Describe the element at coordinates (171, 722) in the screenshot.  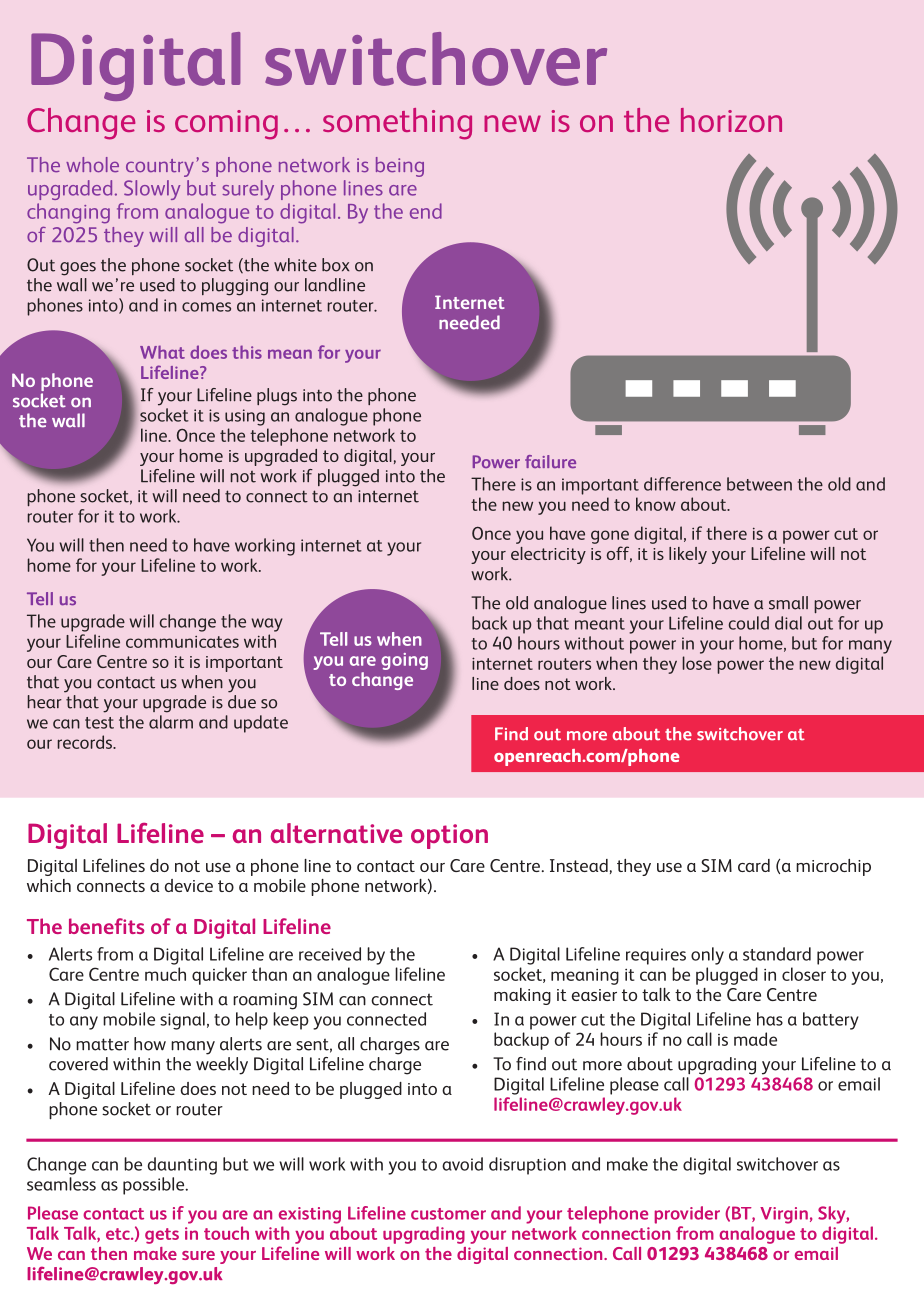
I see `alarm` at that location.
